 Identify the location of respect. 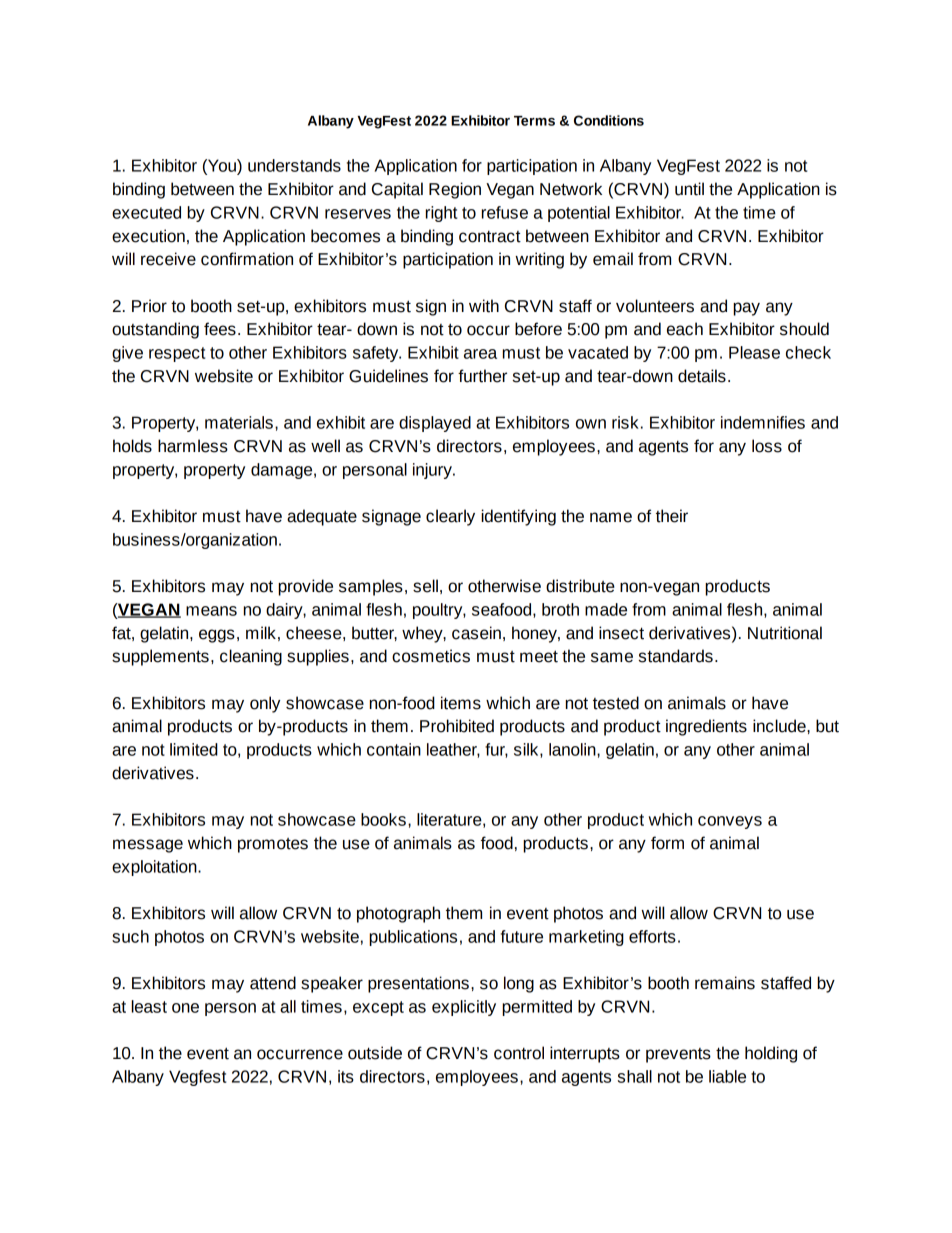
(177, 354).
